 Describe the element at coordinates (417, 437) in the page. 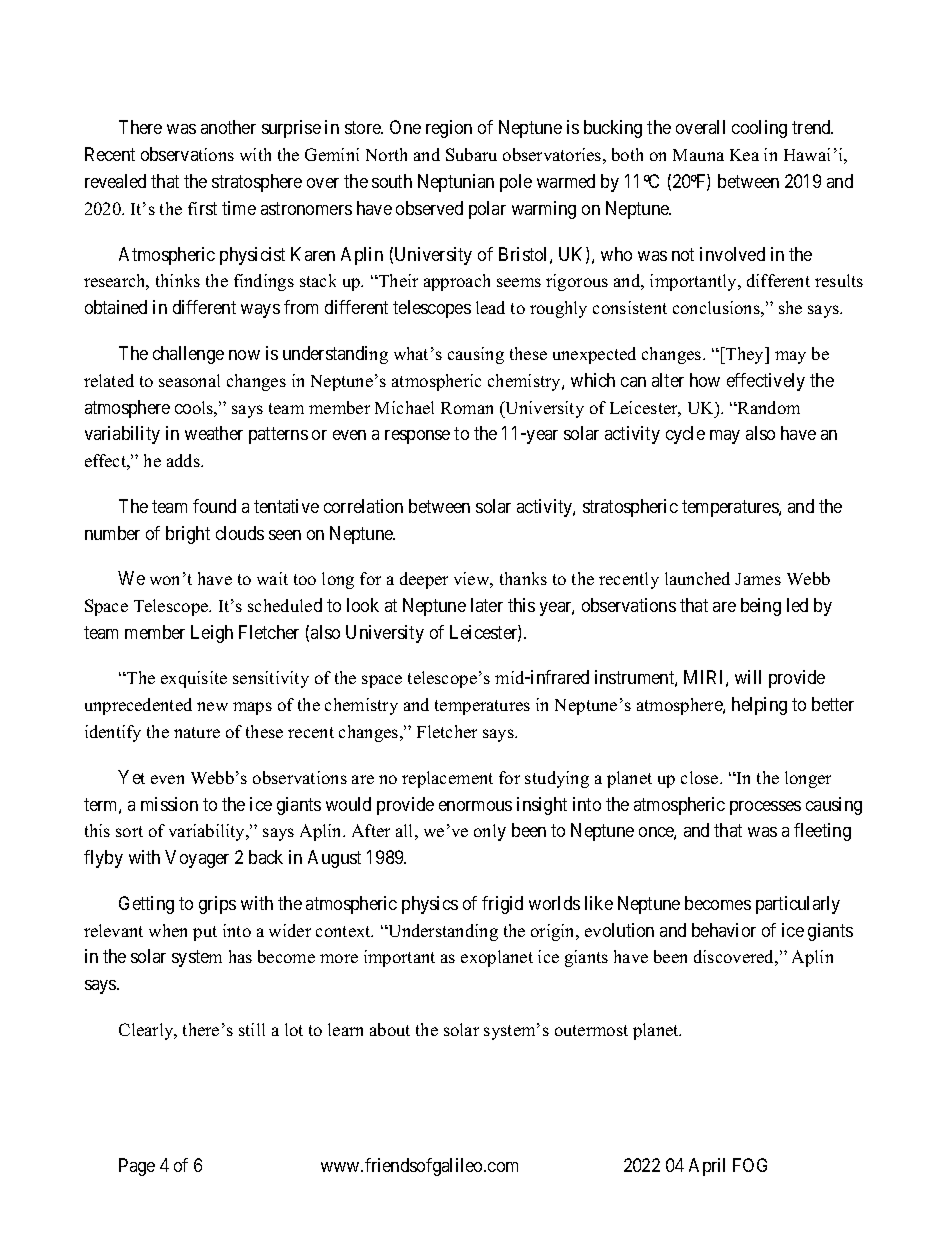

I see `response` at that location.
